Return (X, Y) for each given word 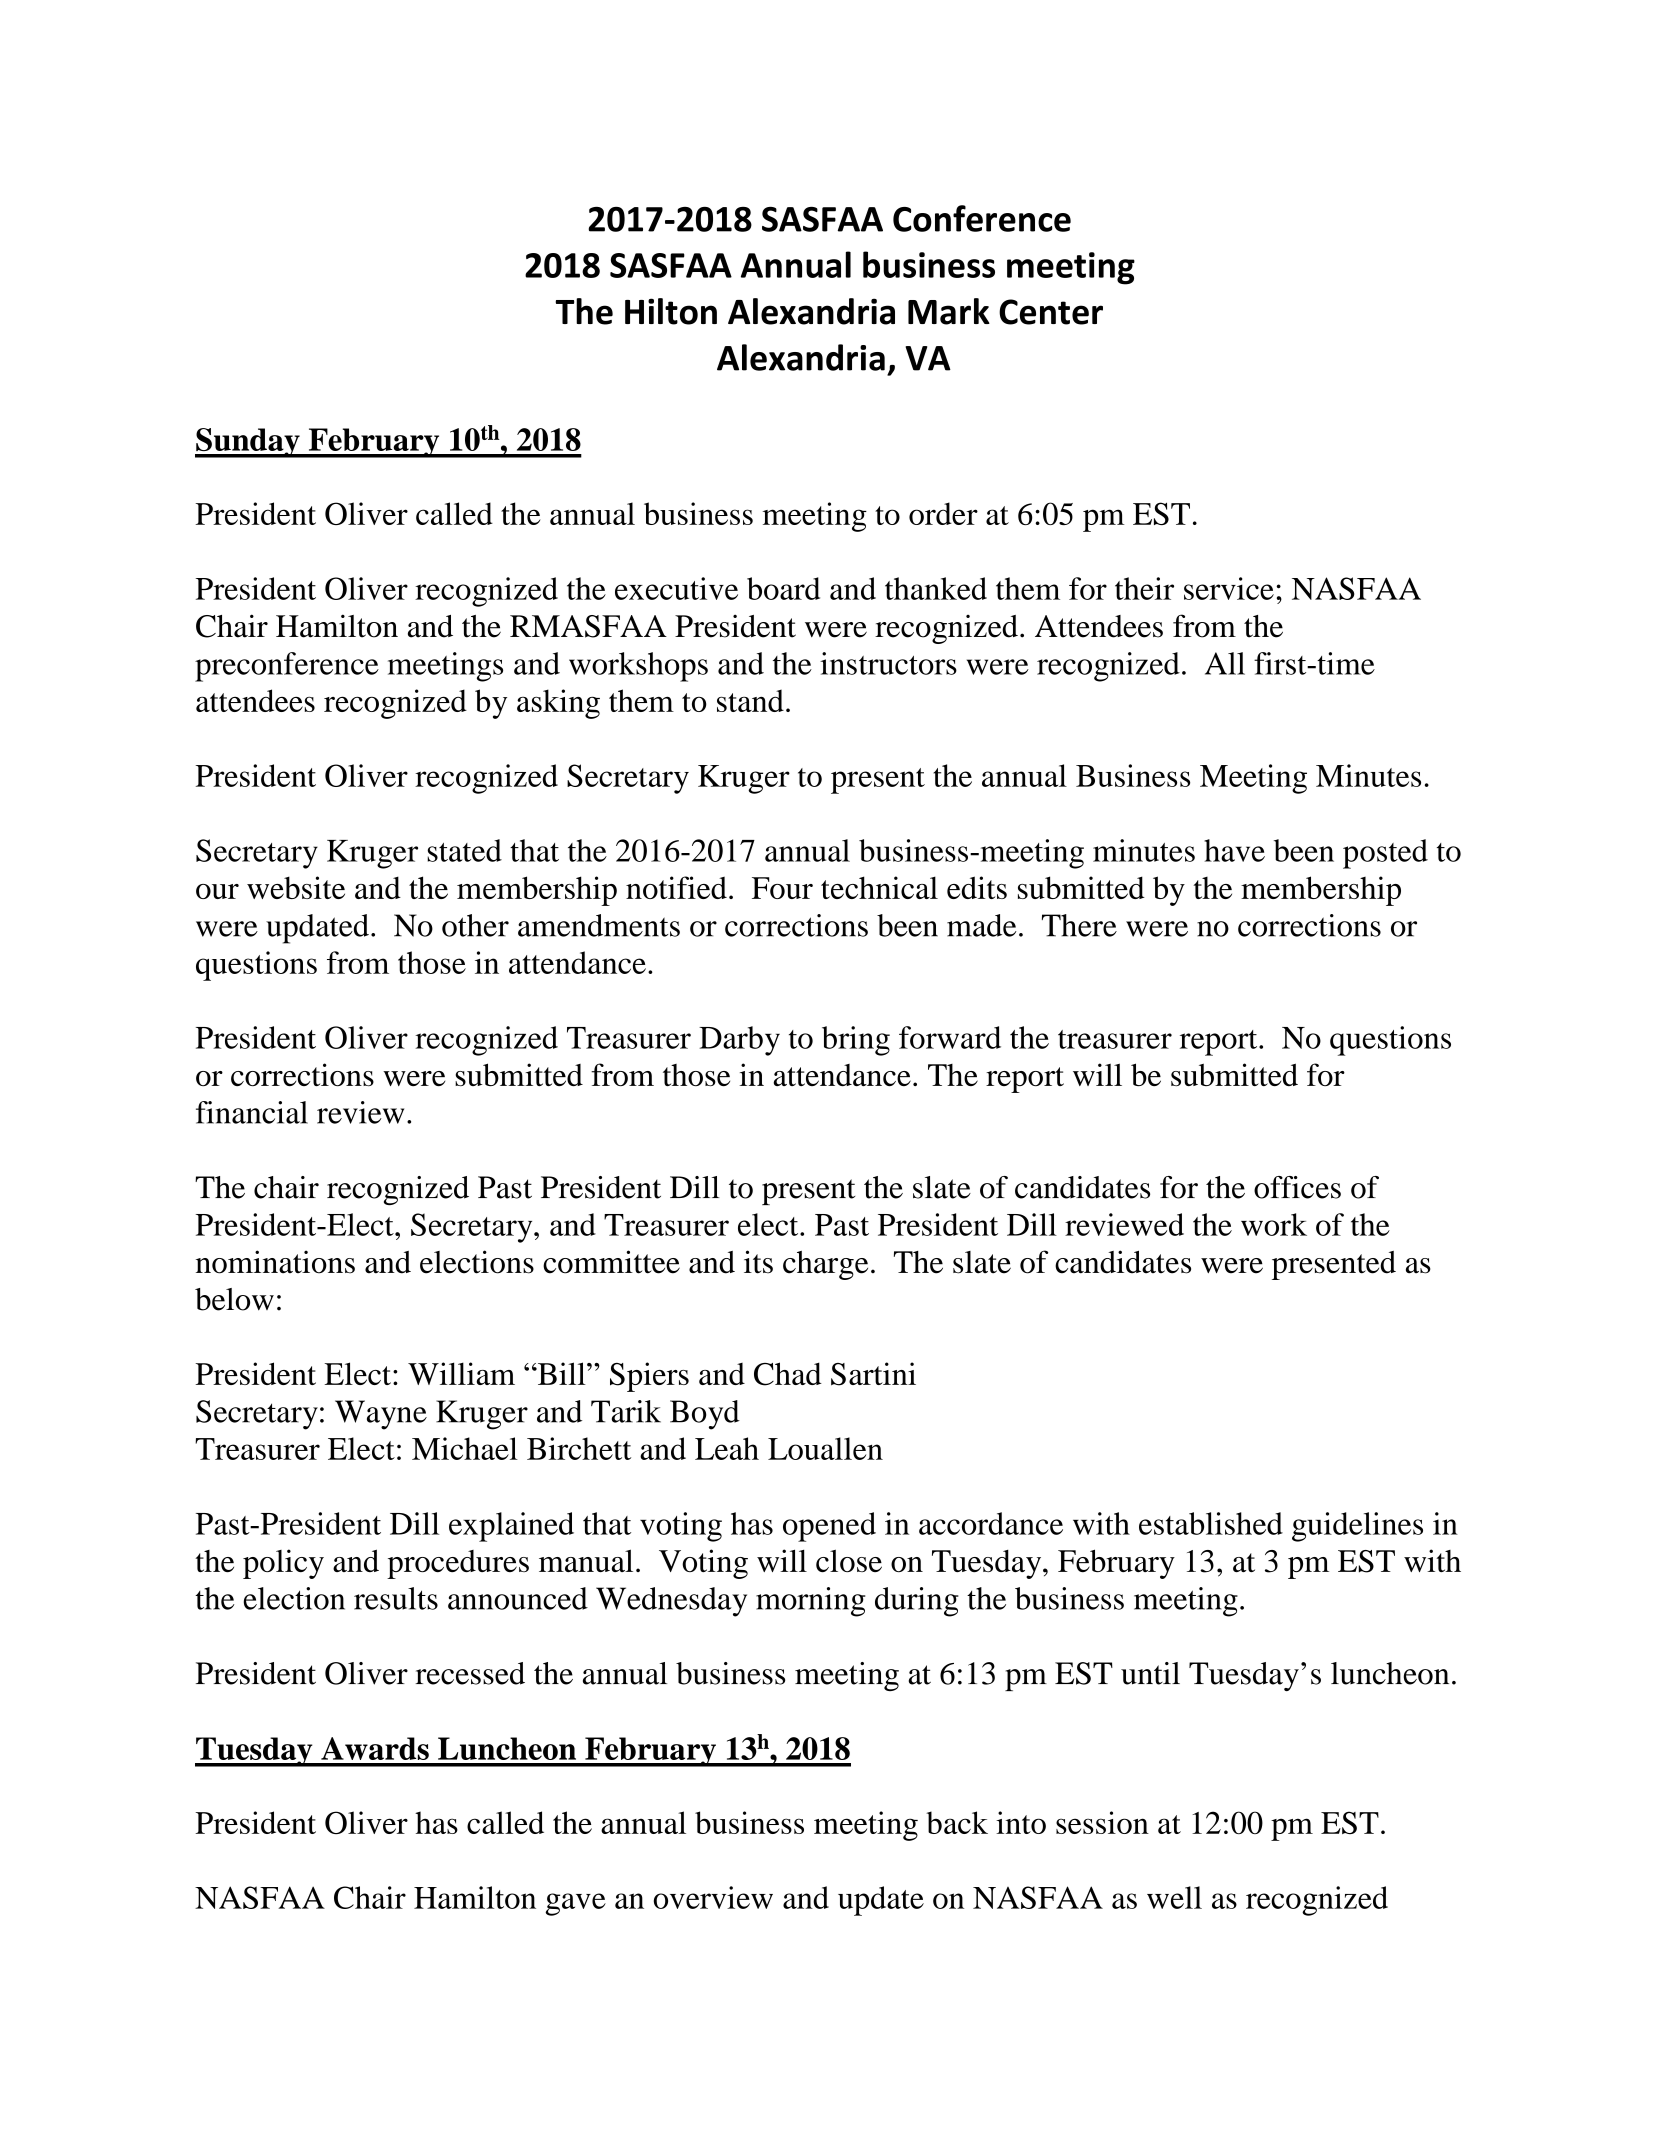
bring (856, 1041)
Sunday (248, 443)
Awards (375, 1748)
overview (713, 1897)
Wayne (381, 1415)
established (1211, 1523)
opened (829, 1527)
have (1234, 850)
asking (558, 704)
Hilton (671, 311)
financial (252, 1112)
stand (750, 700)
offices (1297, 1187)
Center (1051, 312)
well (1174, 1897)
